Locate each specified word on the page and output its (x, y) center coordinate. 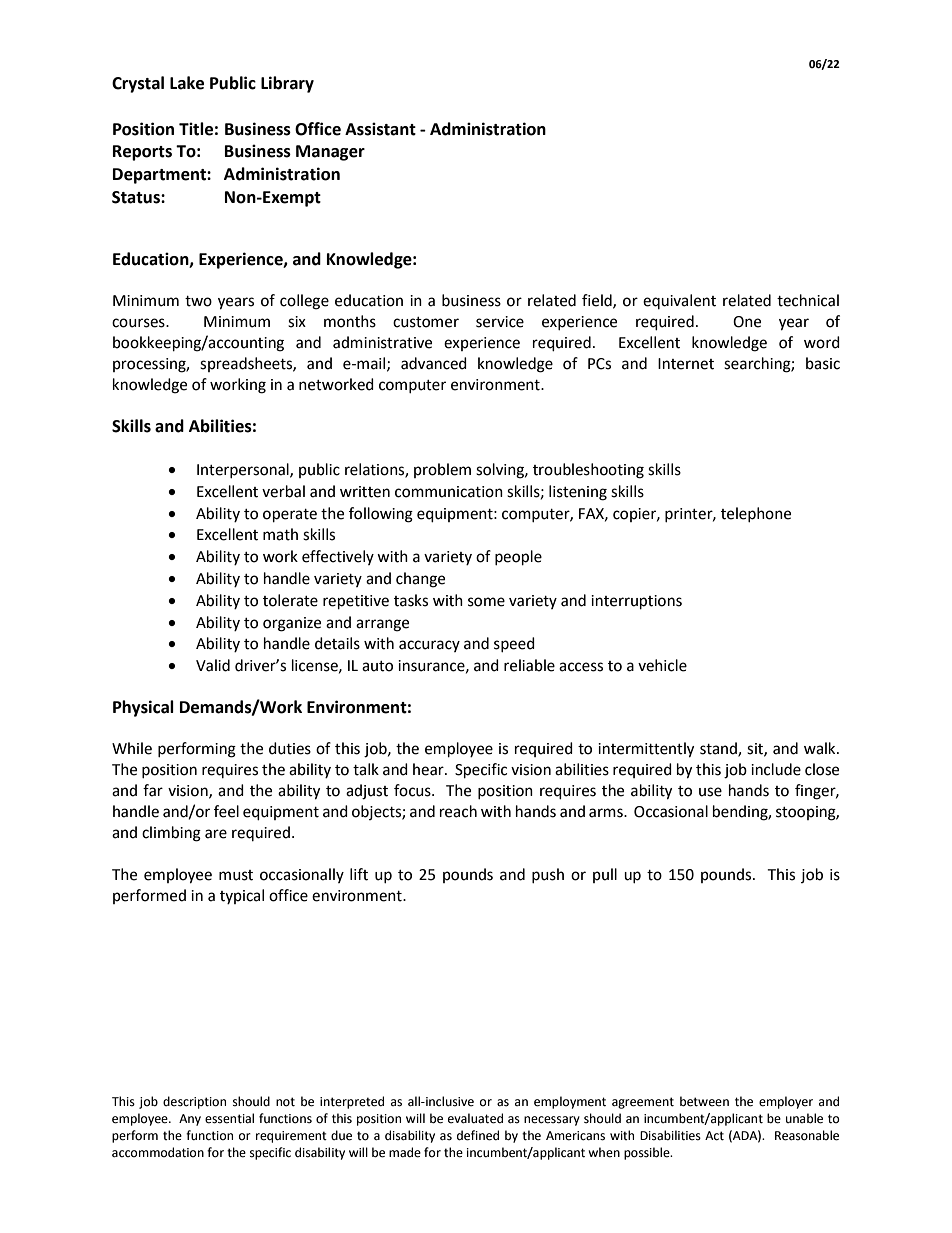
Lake (187, 83)
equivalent (679, 301)
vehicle (662, 665)
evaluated (475, 1118)
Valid (213, 665)
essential (229, 1118)
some (486, 602)
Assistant (380, 129)
